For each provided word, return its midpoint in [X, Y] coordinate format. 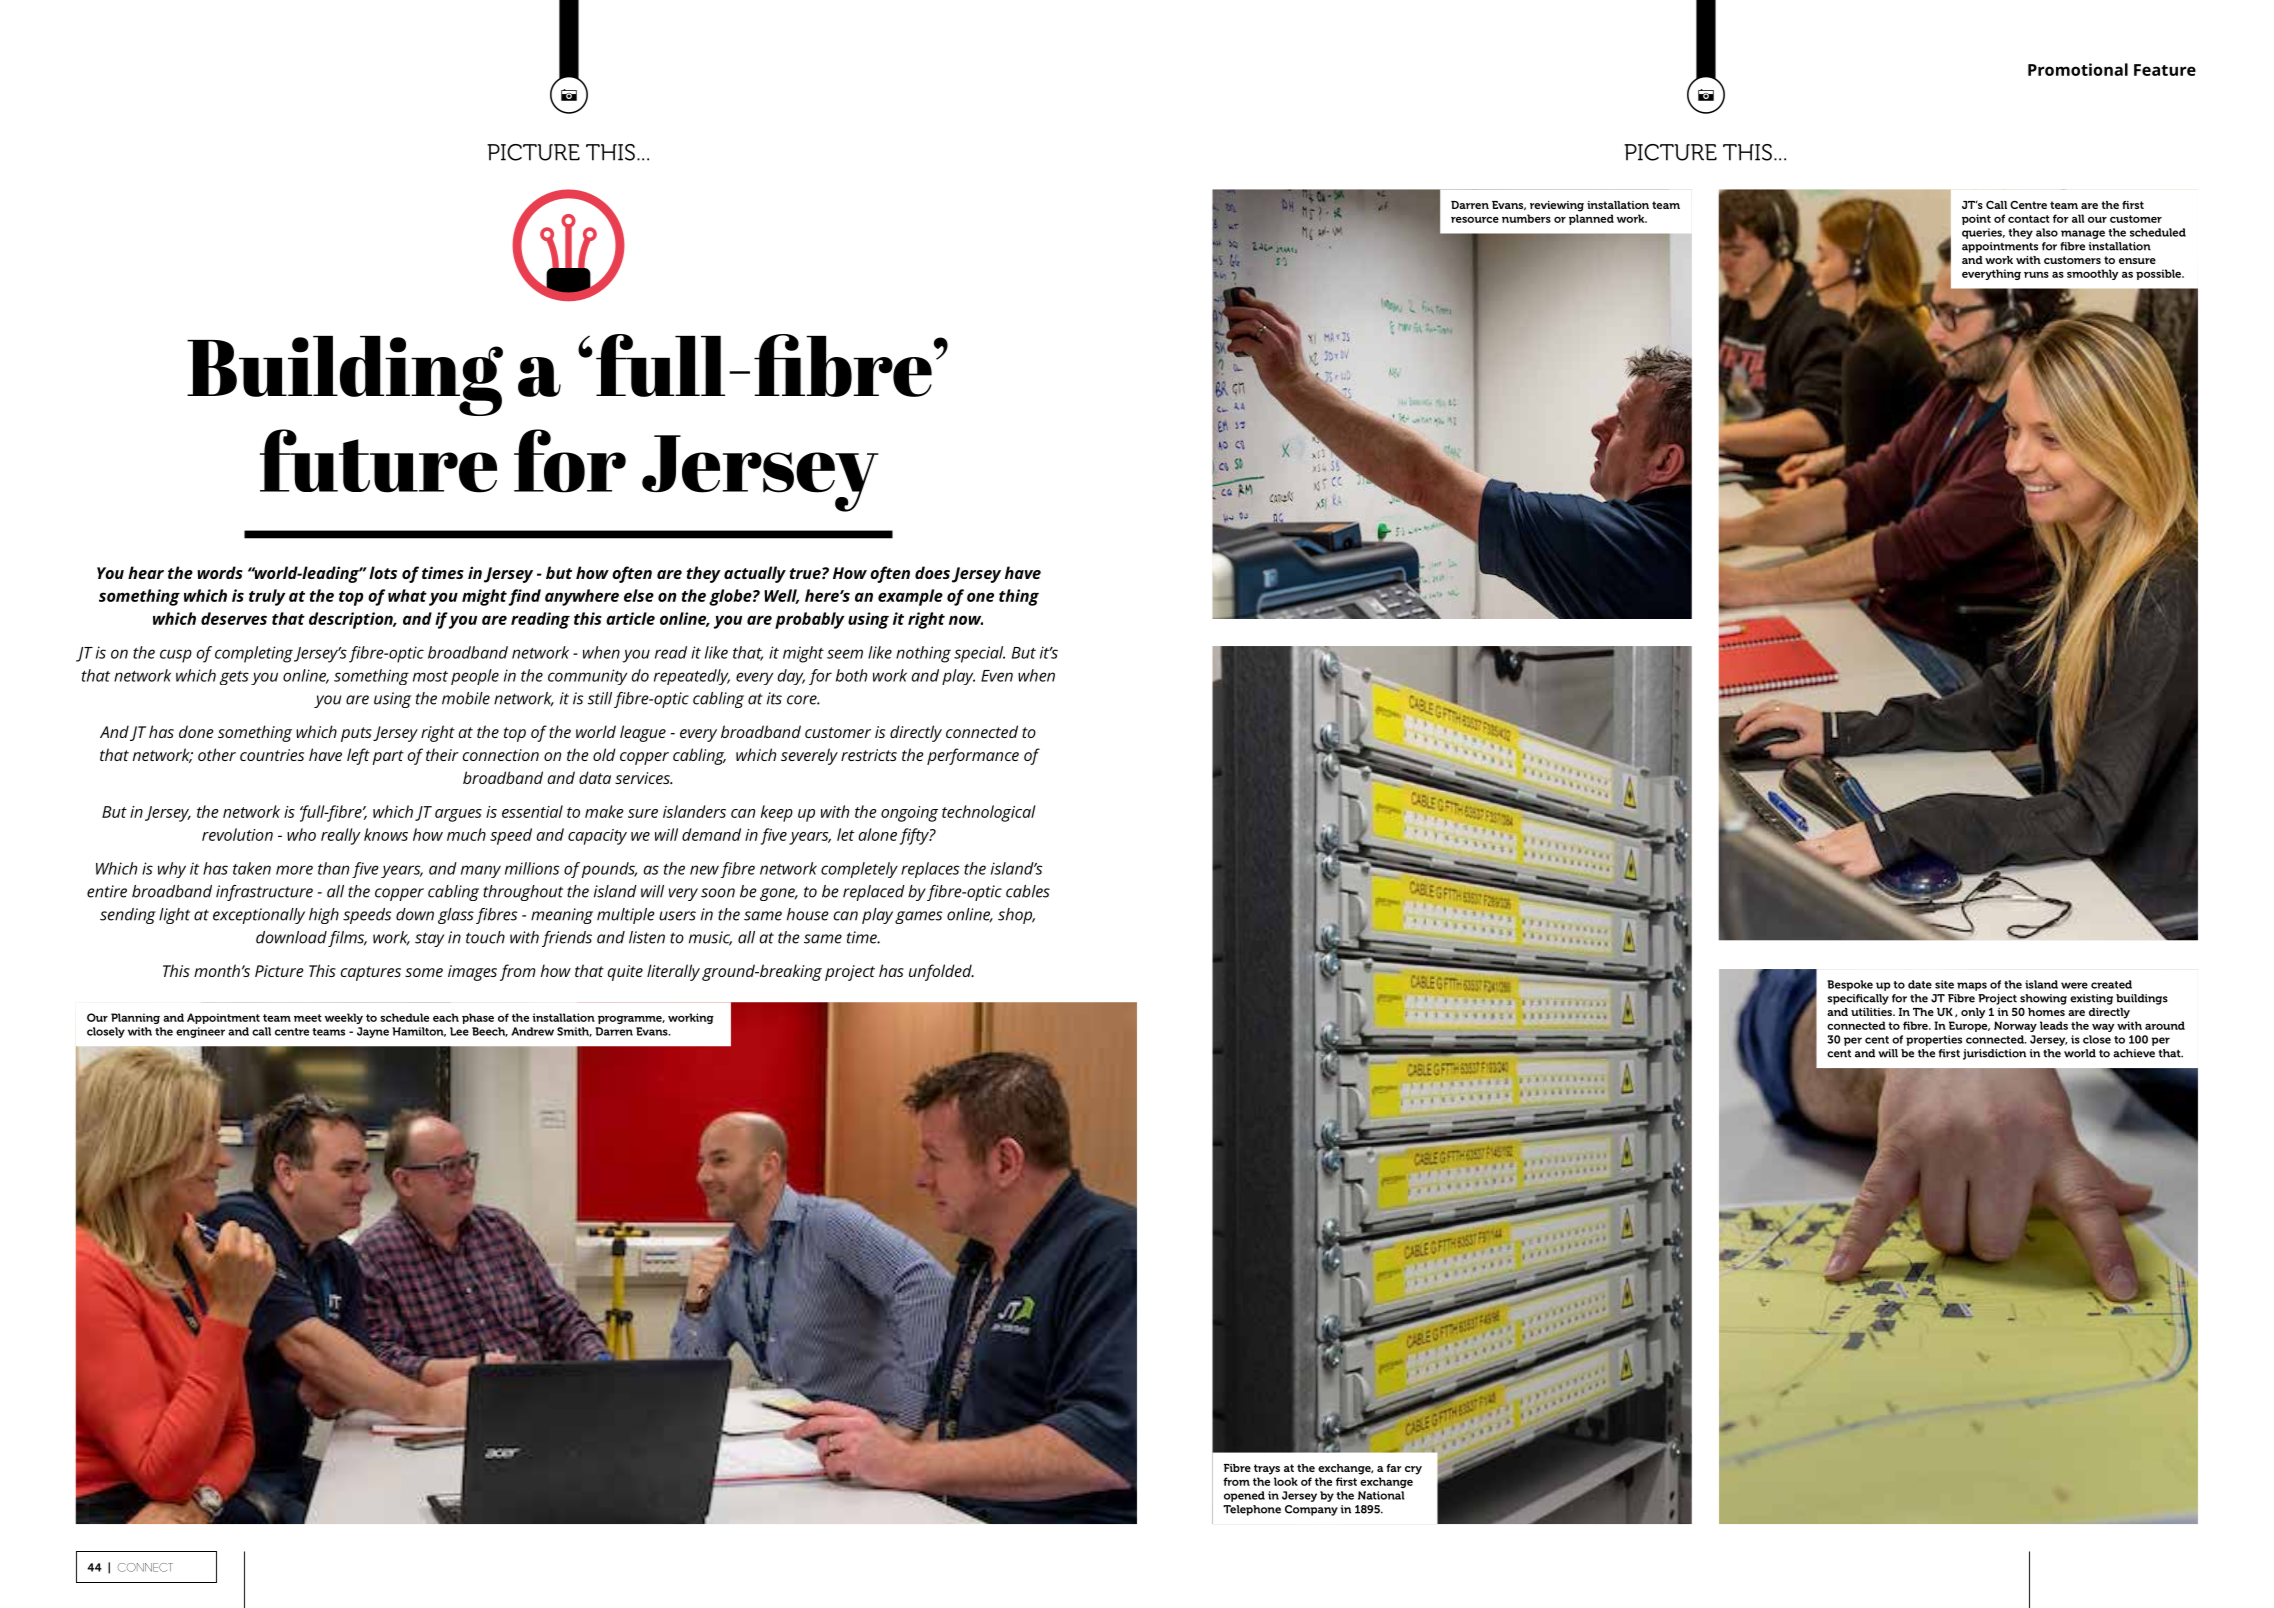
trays [1267, 1469]
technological [989, 813]
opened [1244, 1496]
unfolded [941, 972]
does [932, 572]
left [358, 756]
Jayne [373, 1032]
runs [2036, 275]
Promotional [2078, 69]
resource [1475, 220]
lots [383, 572]
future [378, 461]
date [1920, 984]
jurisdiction [1994, 1054]
